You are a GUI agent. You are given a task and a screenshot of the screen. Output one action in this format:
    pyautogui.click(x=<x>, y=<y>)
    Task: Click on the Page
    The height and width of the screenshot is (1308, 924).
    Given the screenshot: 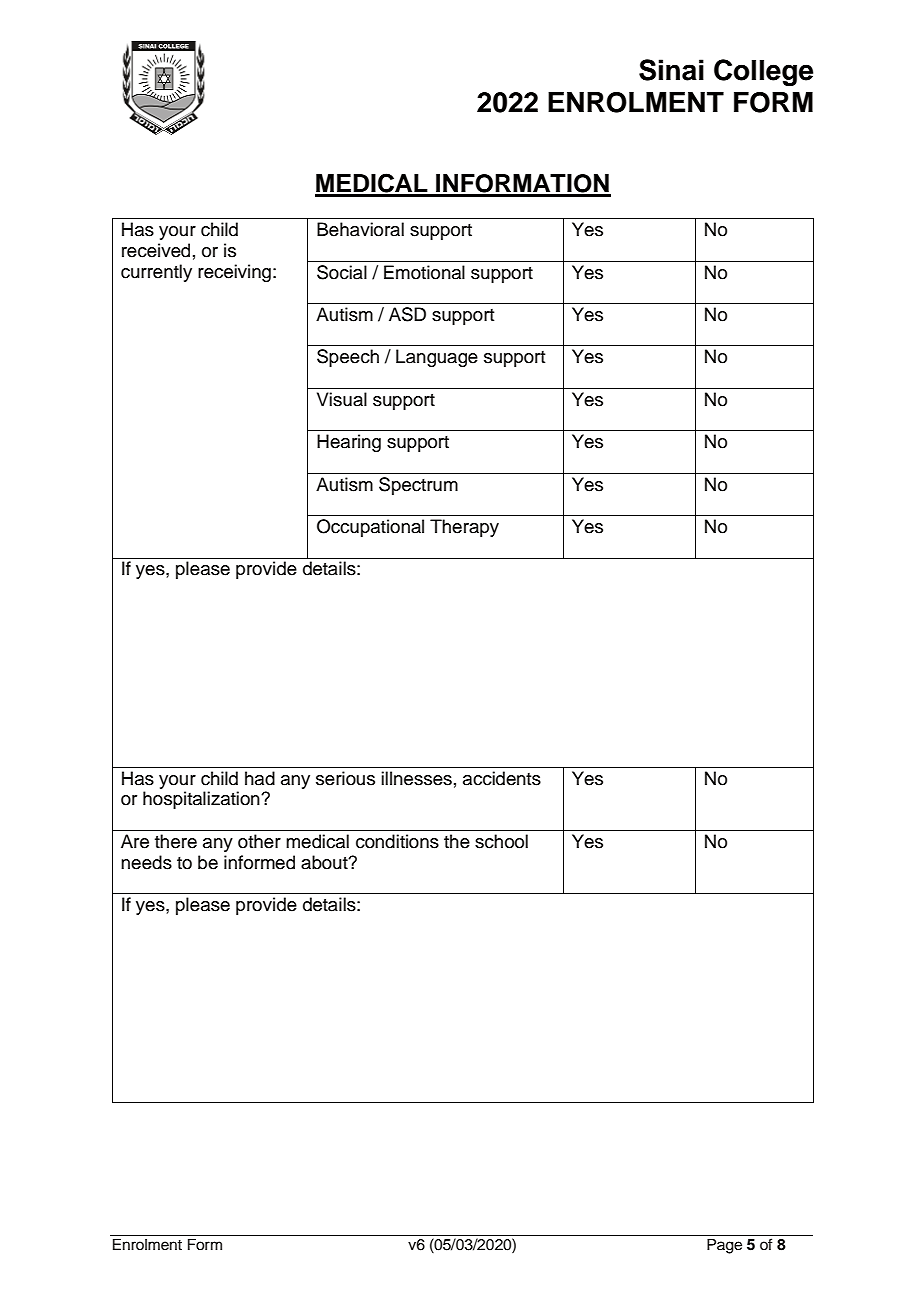 What is the action you would take?
    pyautogui.click(x=724, y=1246)
